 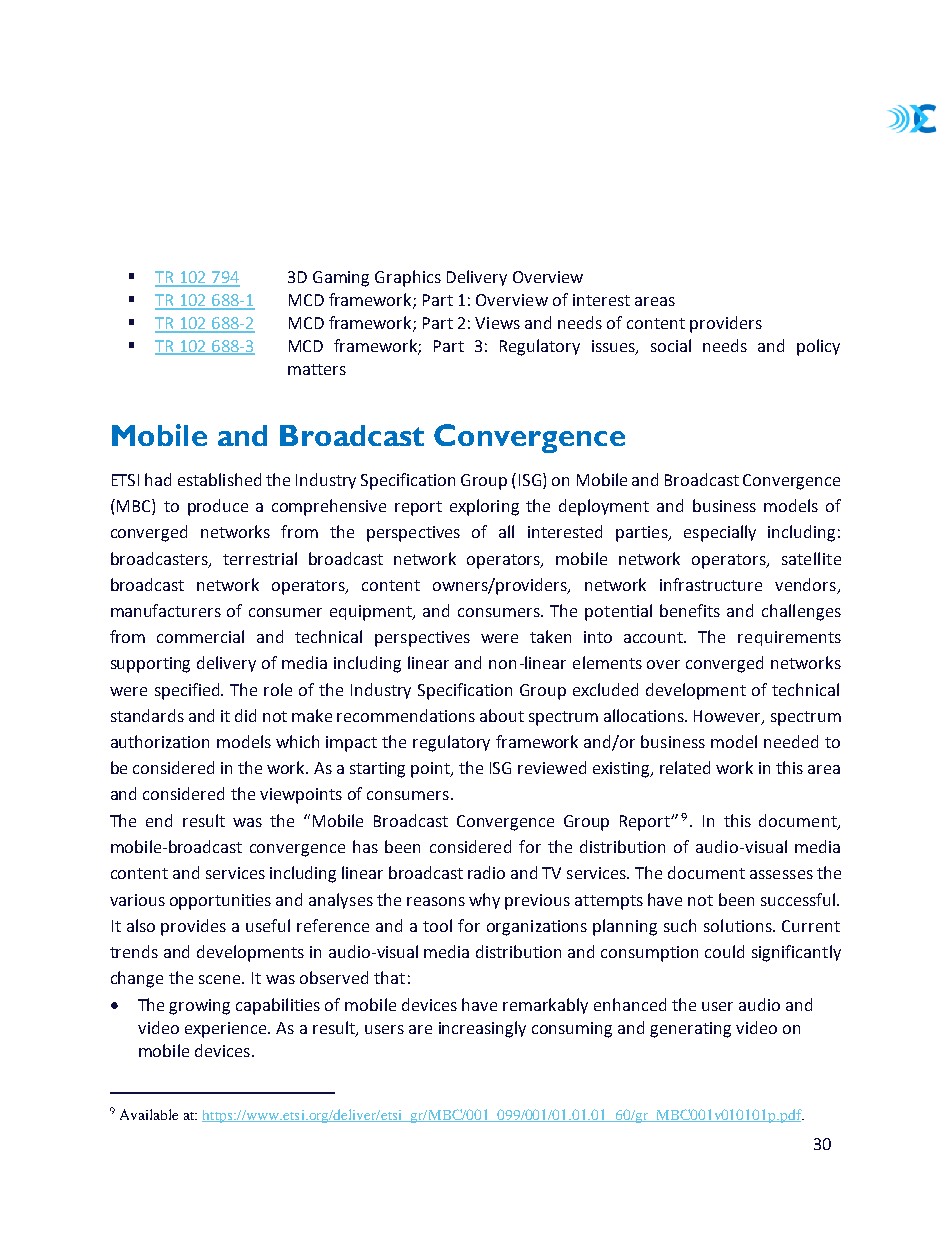 I want to click on about, so click(x=502, y=715).
